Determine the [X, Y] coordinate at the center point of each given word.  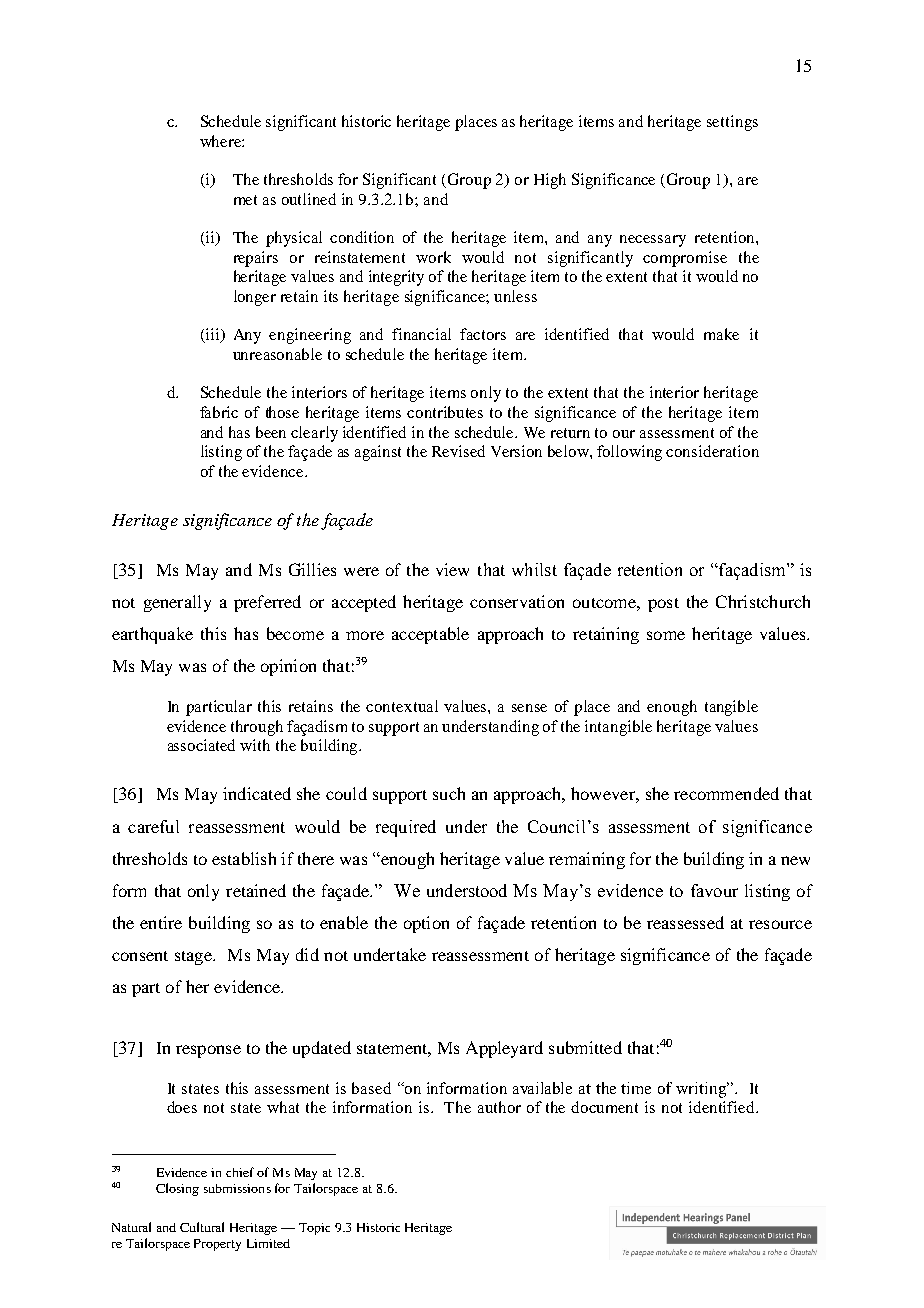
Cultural [202, 1227]
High [550, 181]
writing [702, 1090]
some [666, 635]
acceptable [430, 635]
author [499, 1107]
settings [732, 123]
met [245, 200]
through [257, 728]
